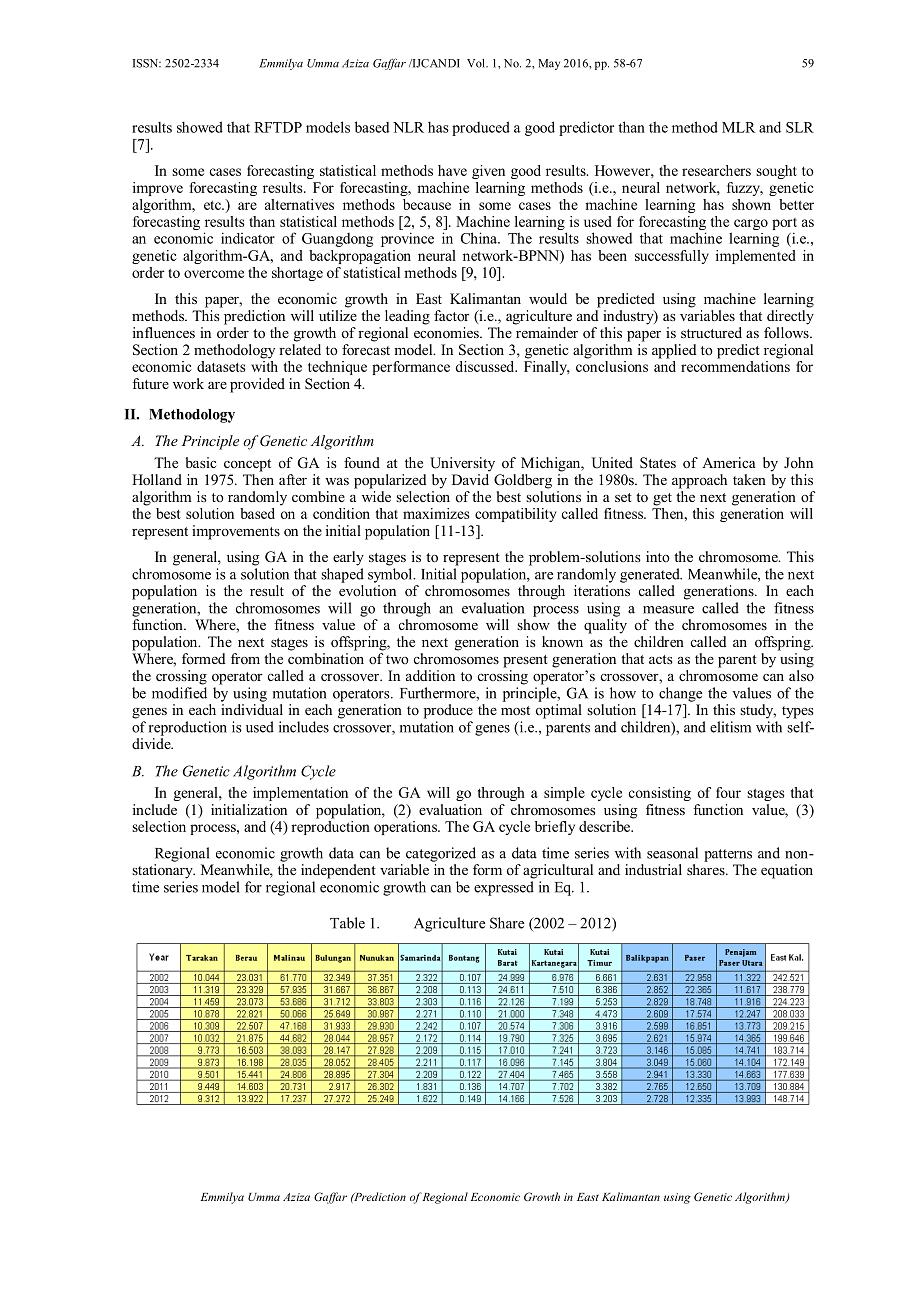 This screenshot has height=1308, width=924. Describe the element at coordinates (504, 888) in the screenshot. I see `expressed` at that location.
